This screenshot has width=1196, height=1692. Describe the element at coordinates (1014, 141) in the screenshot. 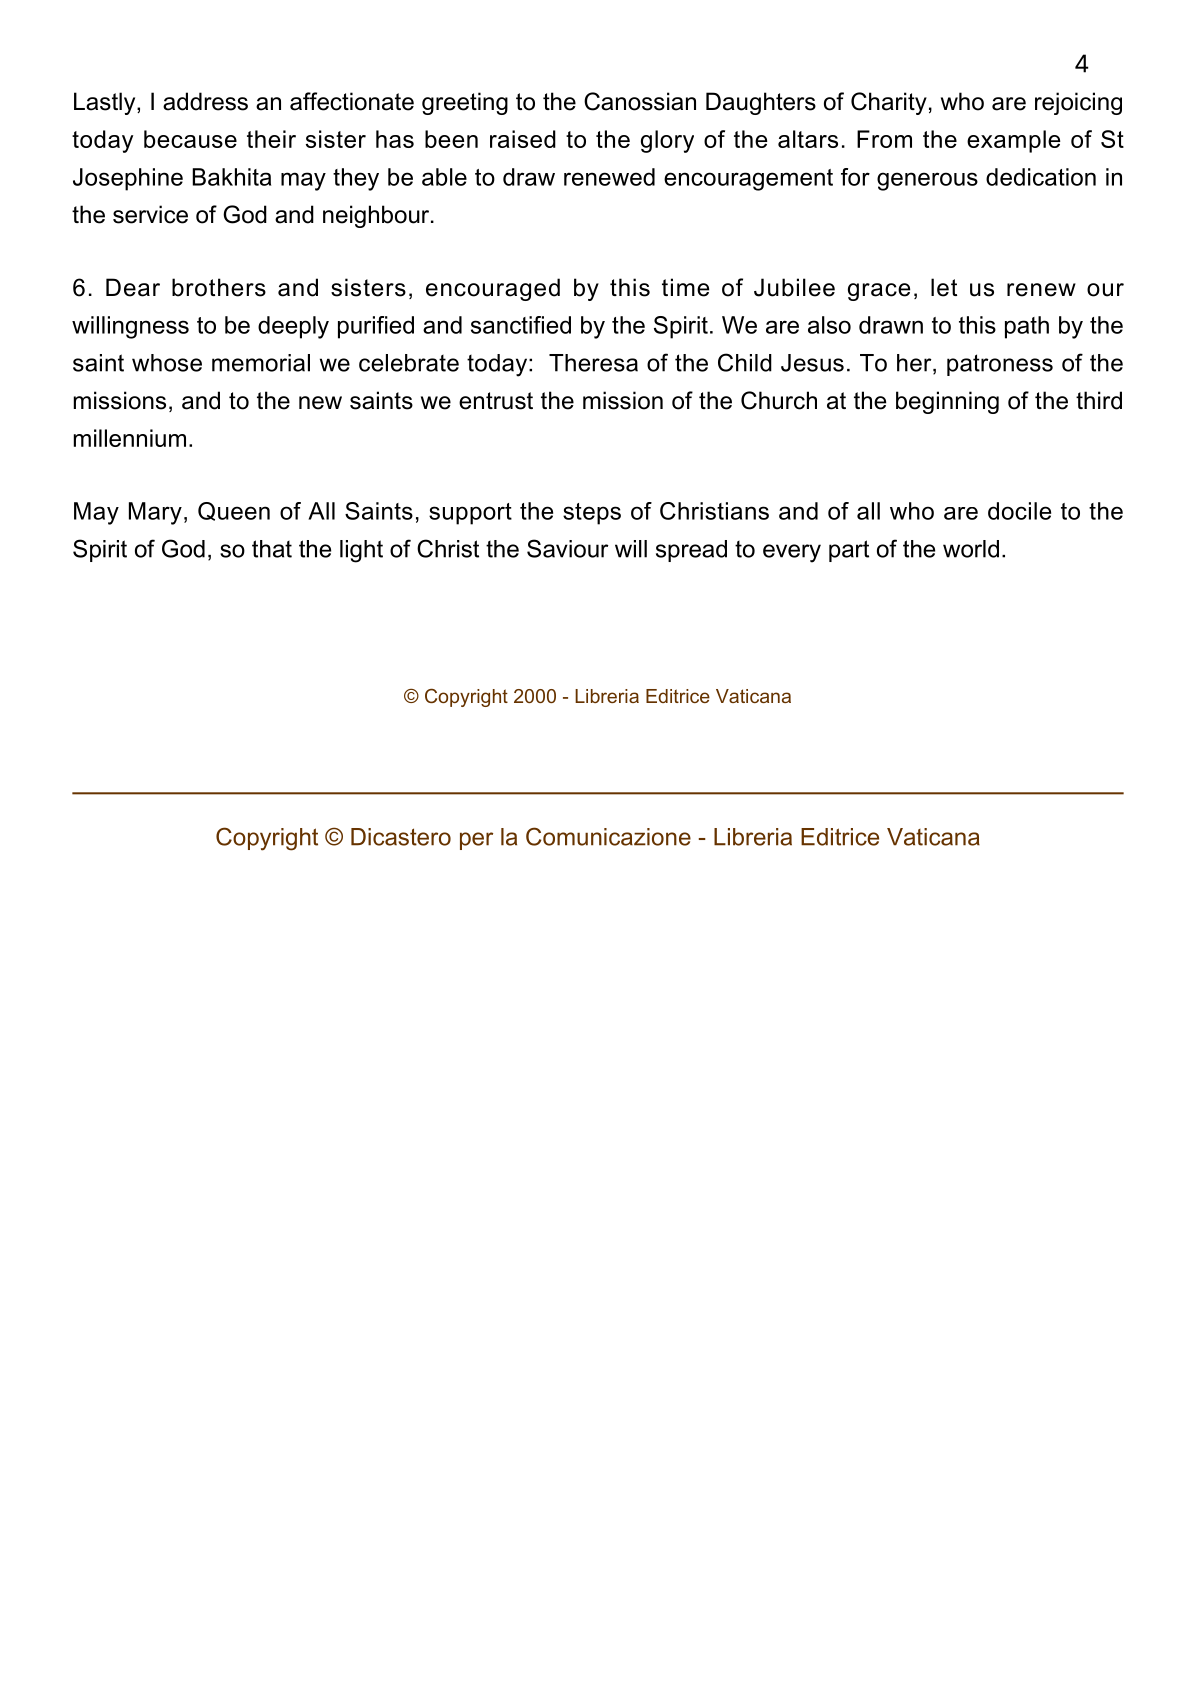

I see `example` at that location.
